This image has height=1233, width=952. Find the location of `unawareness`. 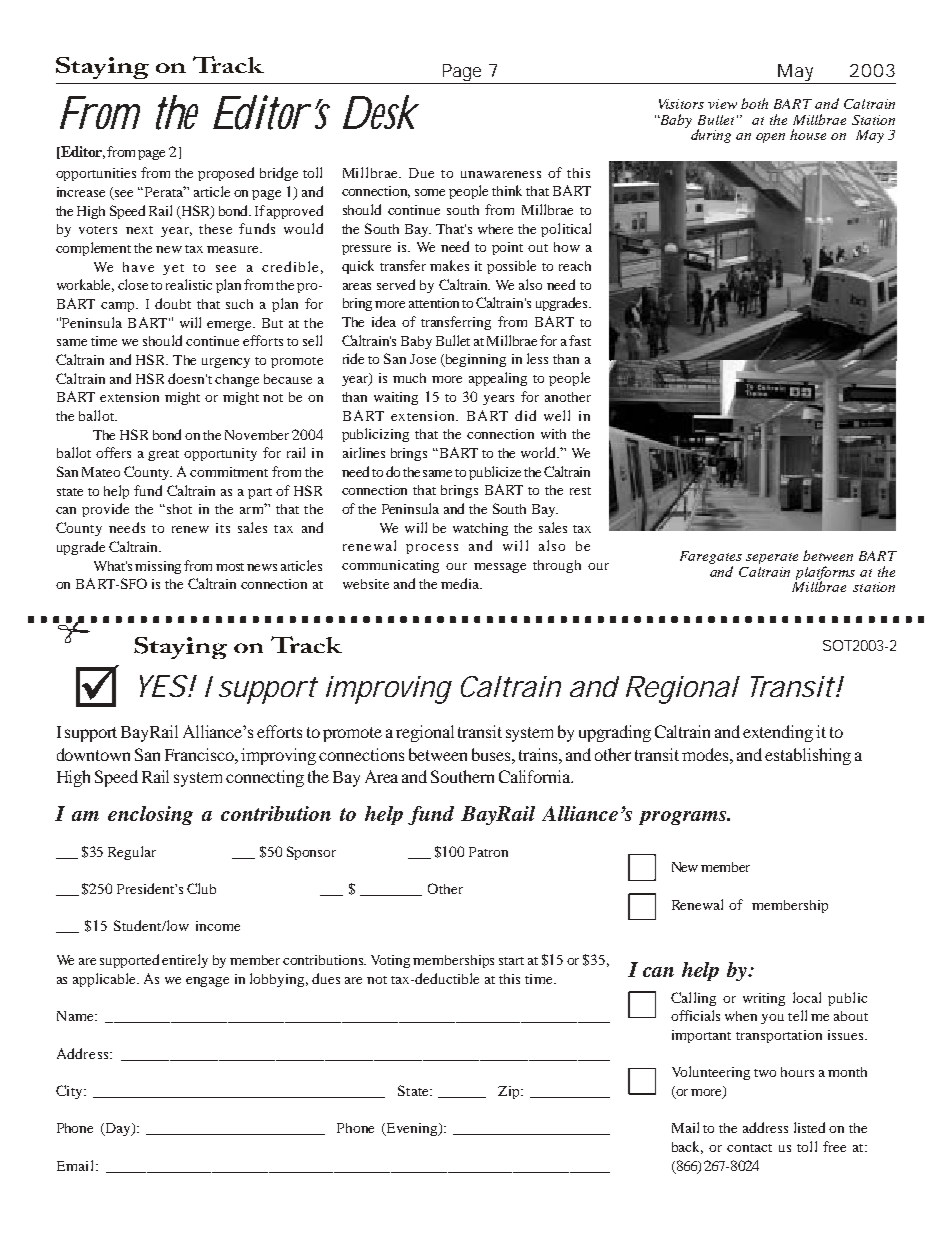

unawareness is located at coordinates (501, 174).
